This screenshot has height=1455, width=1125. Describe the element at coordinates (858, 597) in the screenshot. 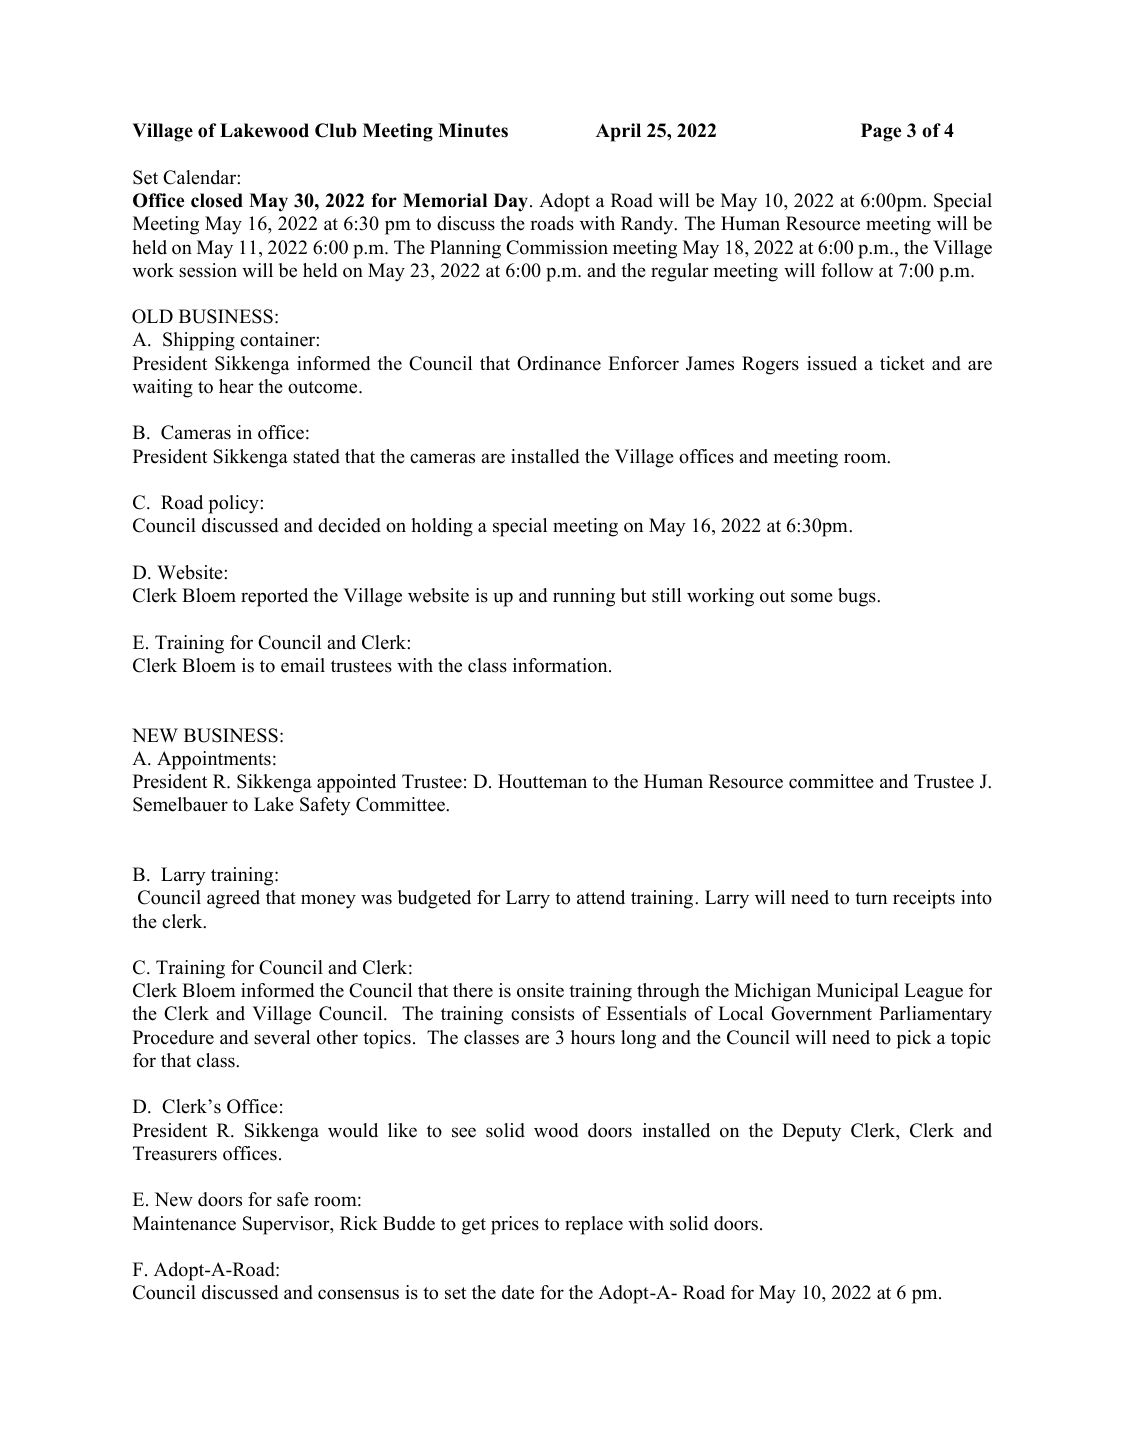

I see `bugs` at that location.
